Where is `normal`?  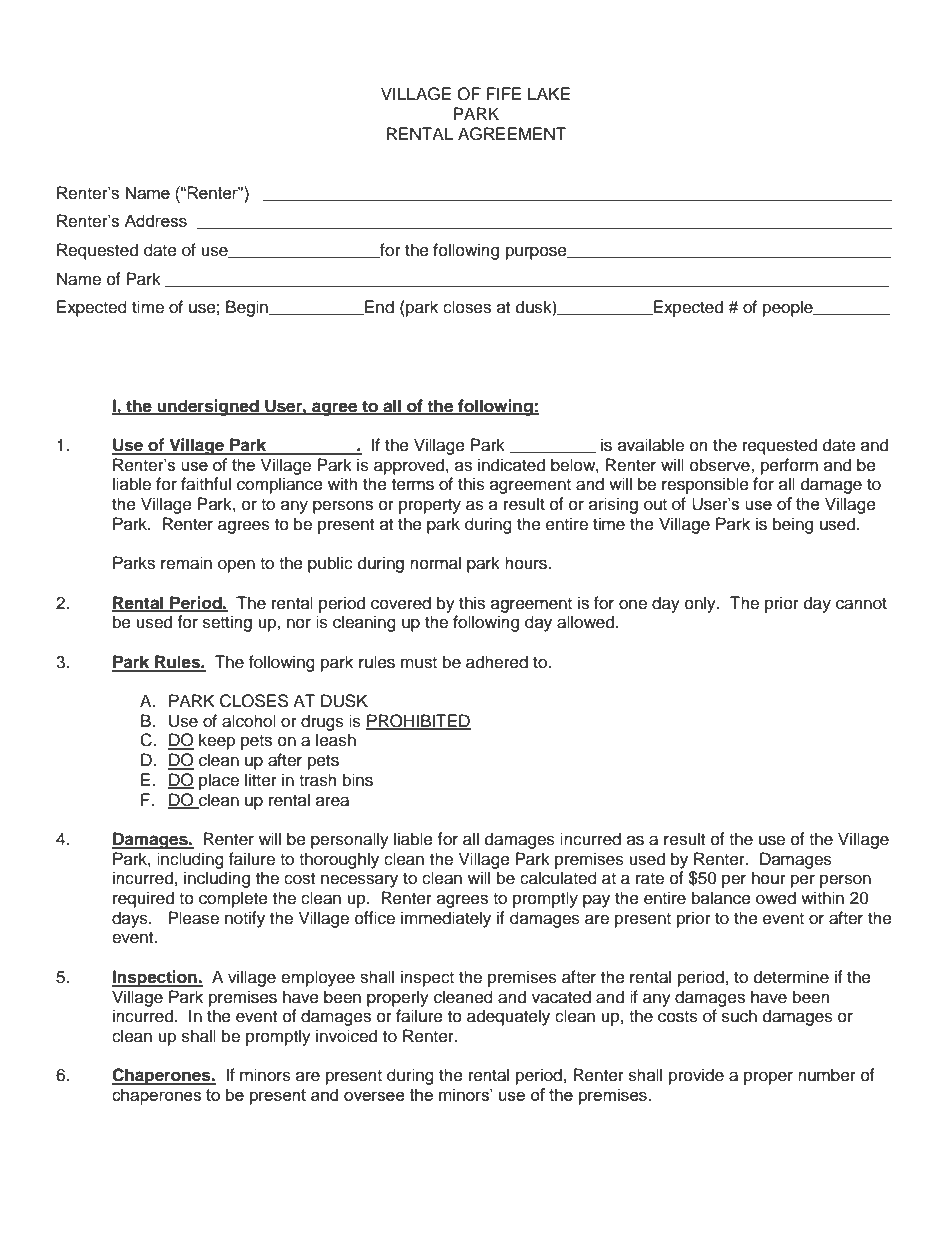 normal is located at coordinates (435, 563).
